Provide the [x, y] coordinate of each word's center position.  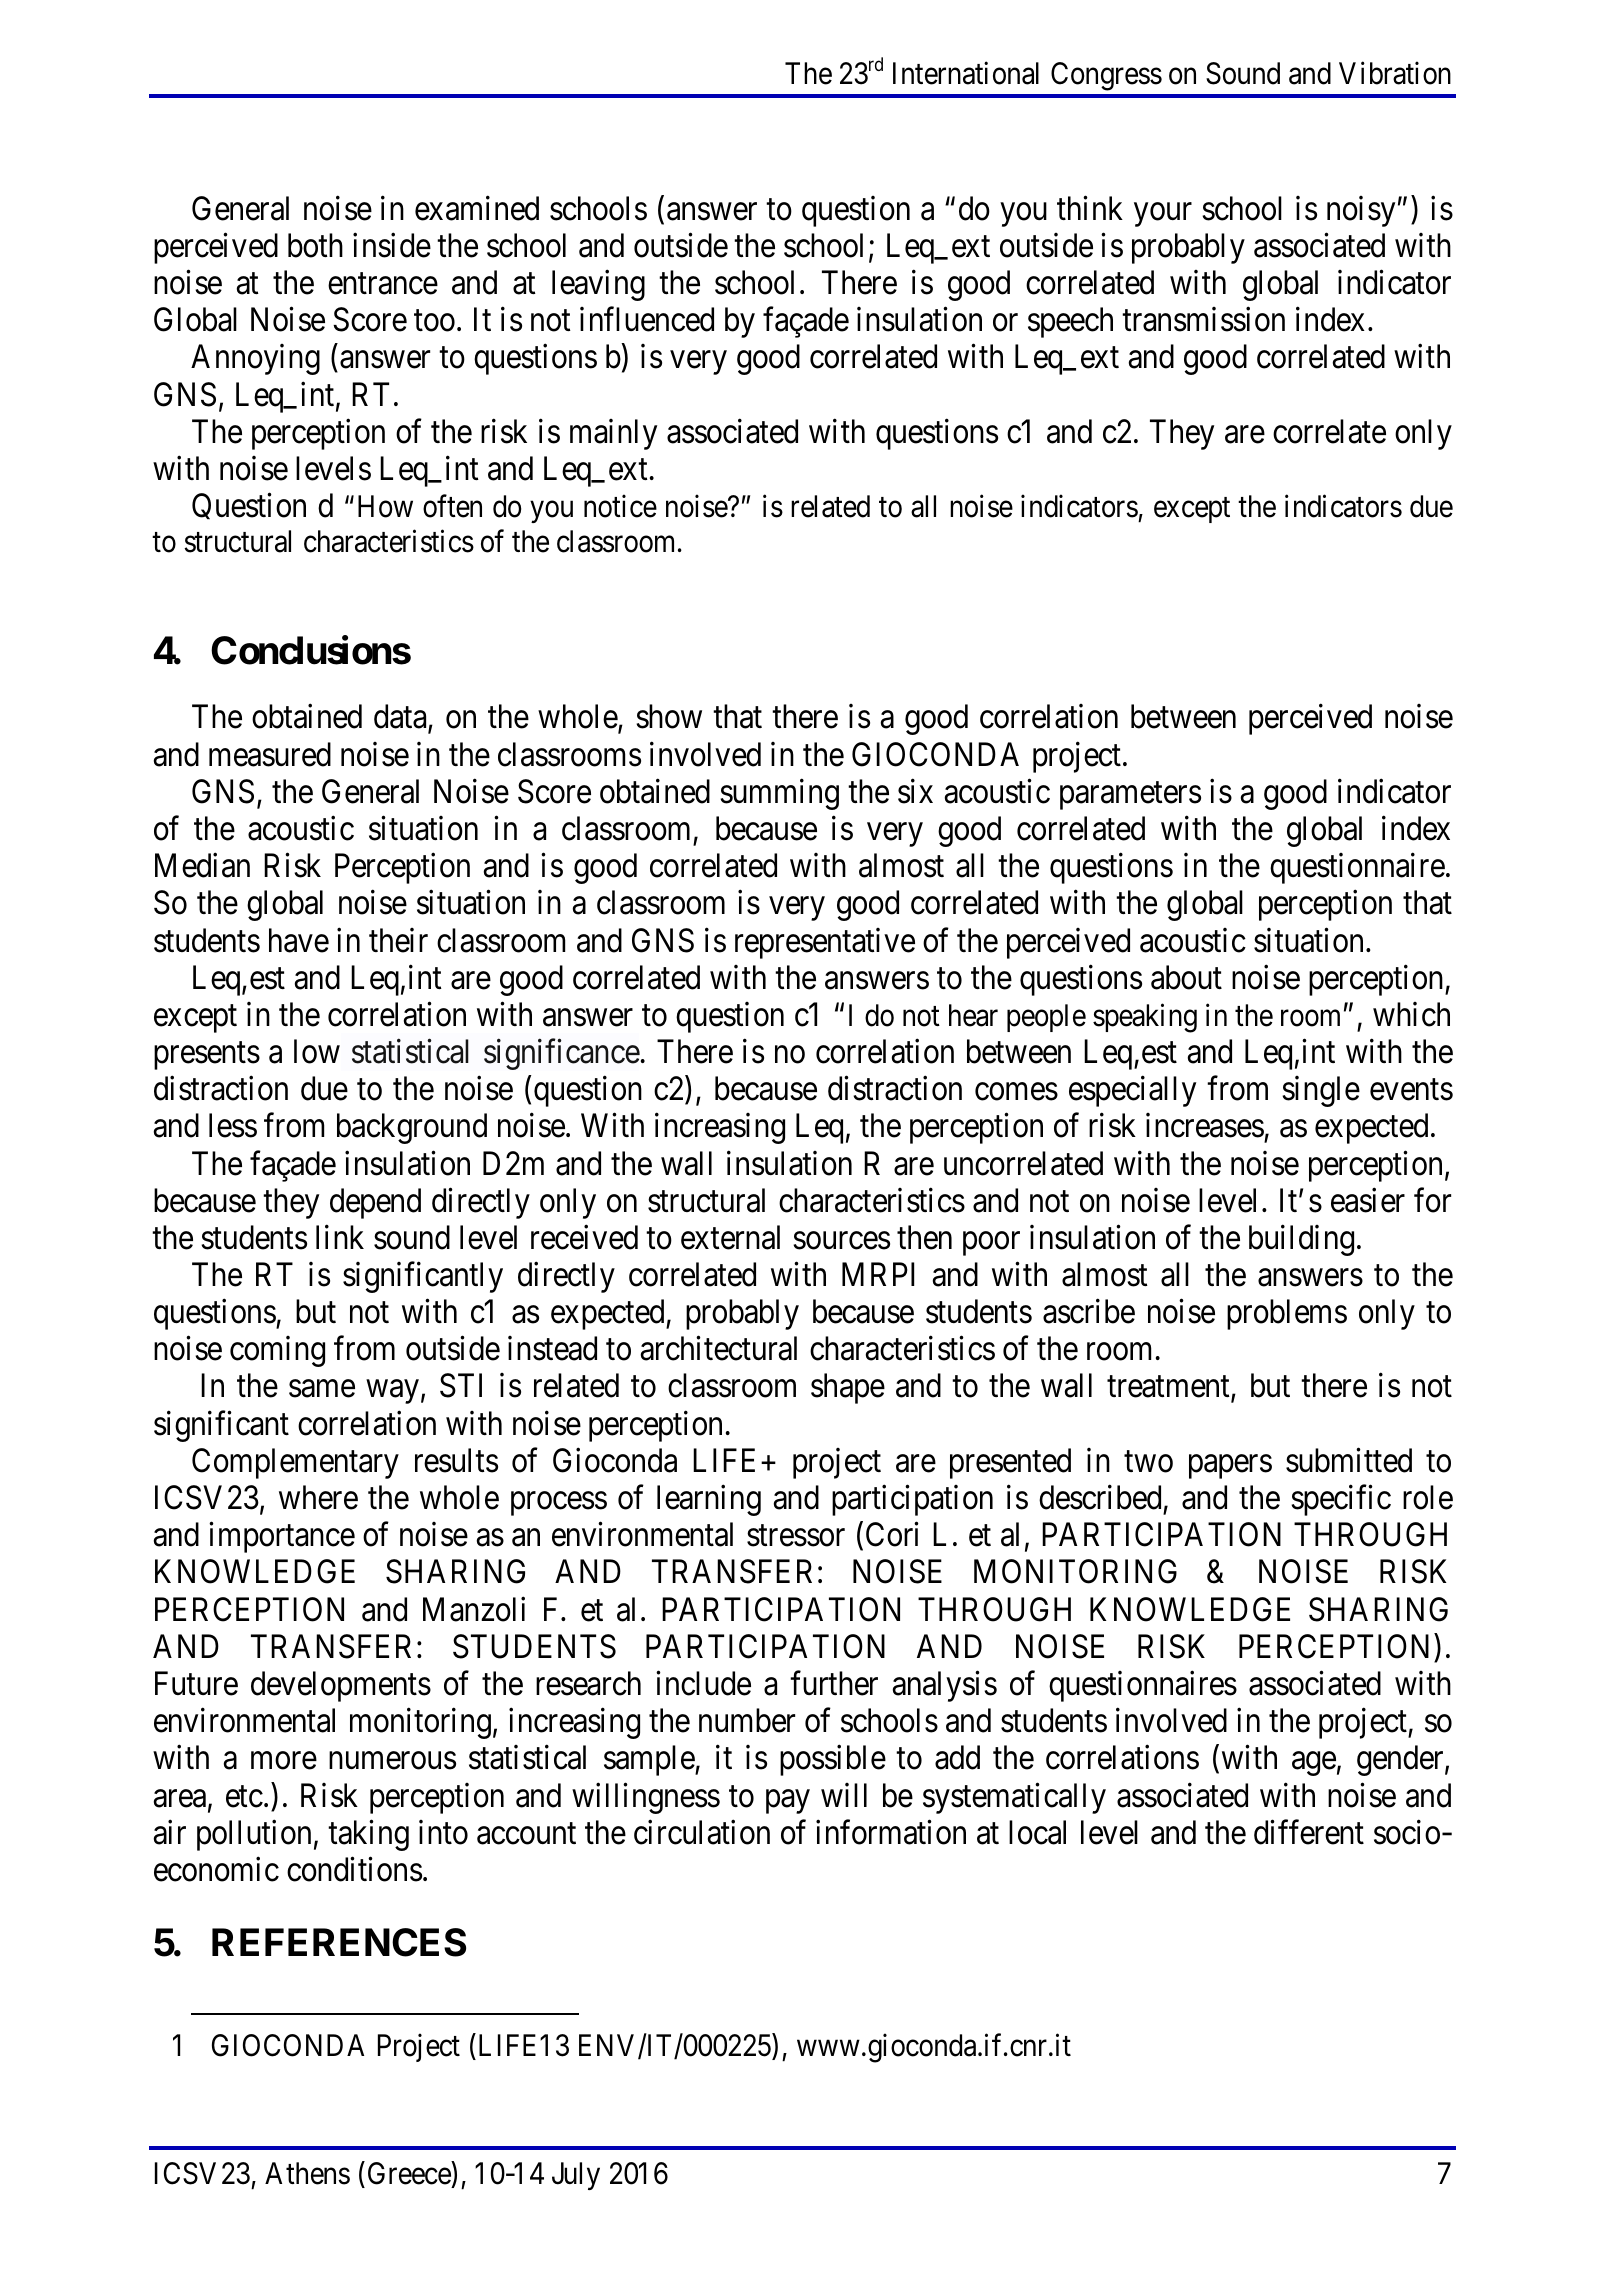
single [1321, 1091]
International [966, 73]
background [412, 1128]
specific [1341, 1500]
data [401, 718]
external [730, 1237]
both [315, 245]
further [834, 1683]
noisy [1361, 211]
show [669, 716]
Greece [410, 2175]
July [576, 2176]
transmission [1203, 319]
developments [341, 1686]
